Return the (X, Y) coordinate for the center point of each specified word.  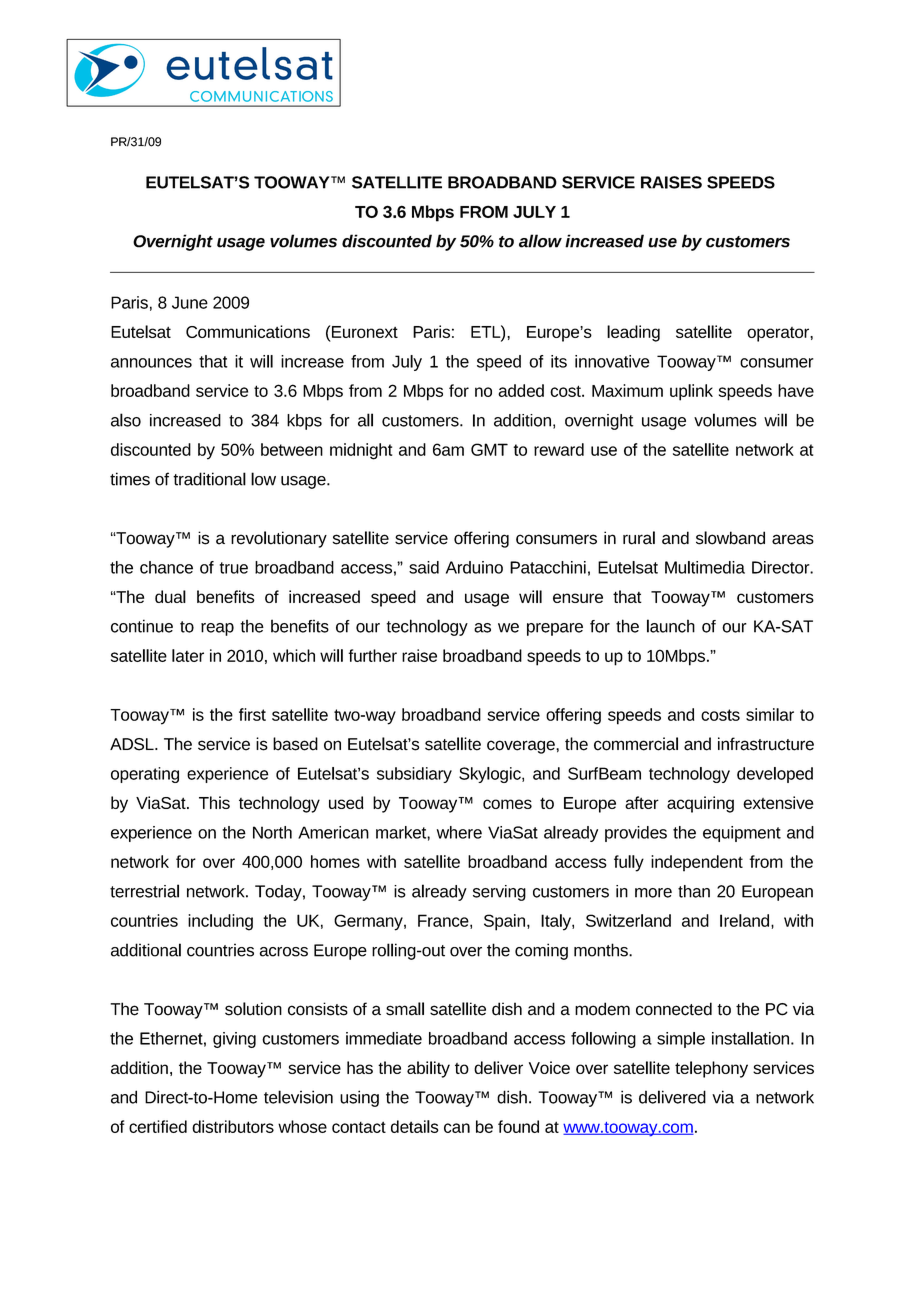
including (220, 922)
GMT (489, 449)
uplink (691, 392)
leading (633, 333)
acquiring (700, 804)
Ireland (744, 920)
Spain (506, 922)
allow (540, 241)
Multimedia (705, 567)
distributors (233, 1126)
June (190, 302)
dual (170, 596)
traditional (209, 479)
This (214, 802)
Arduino (474, 567)
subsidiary (414, 775)
